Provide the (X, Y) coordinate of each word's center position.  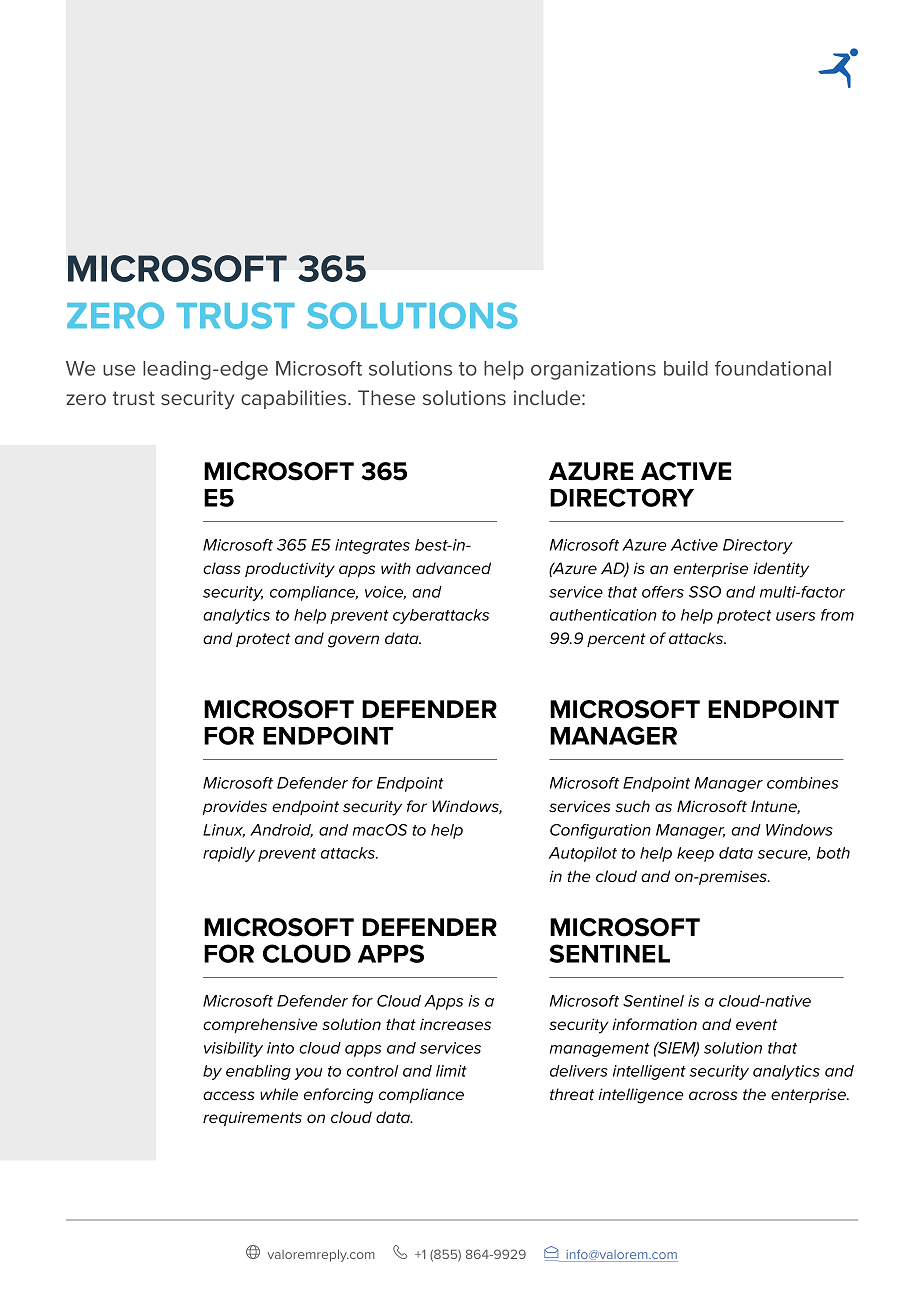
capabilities (295, 399)
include (548, 397)
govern (353, 641)
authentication (603, 615)
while (279, 1094)
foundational (773, 368)
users (796, 616)
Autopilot (583, 854)
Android (281, 831)
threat (572, 1094)
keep (695, 854)
